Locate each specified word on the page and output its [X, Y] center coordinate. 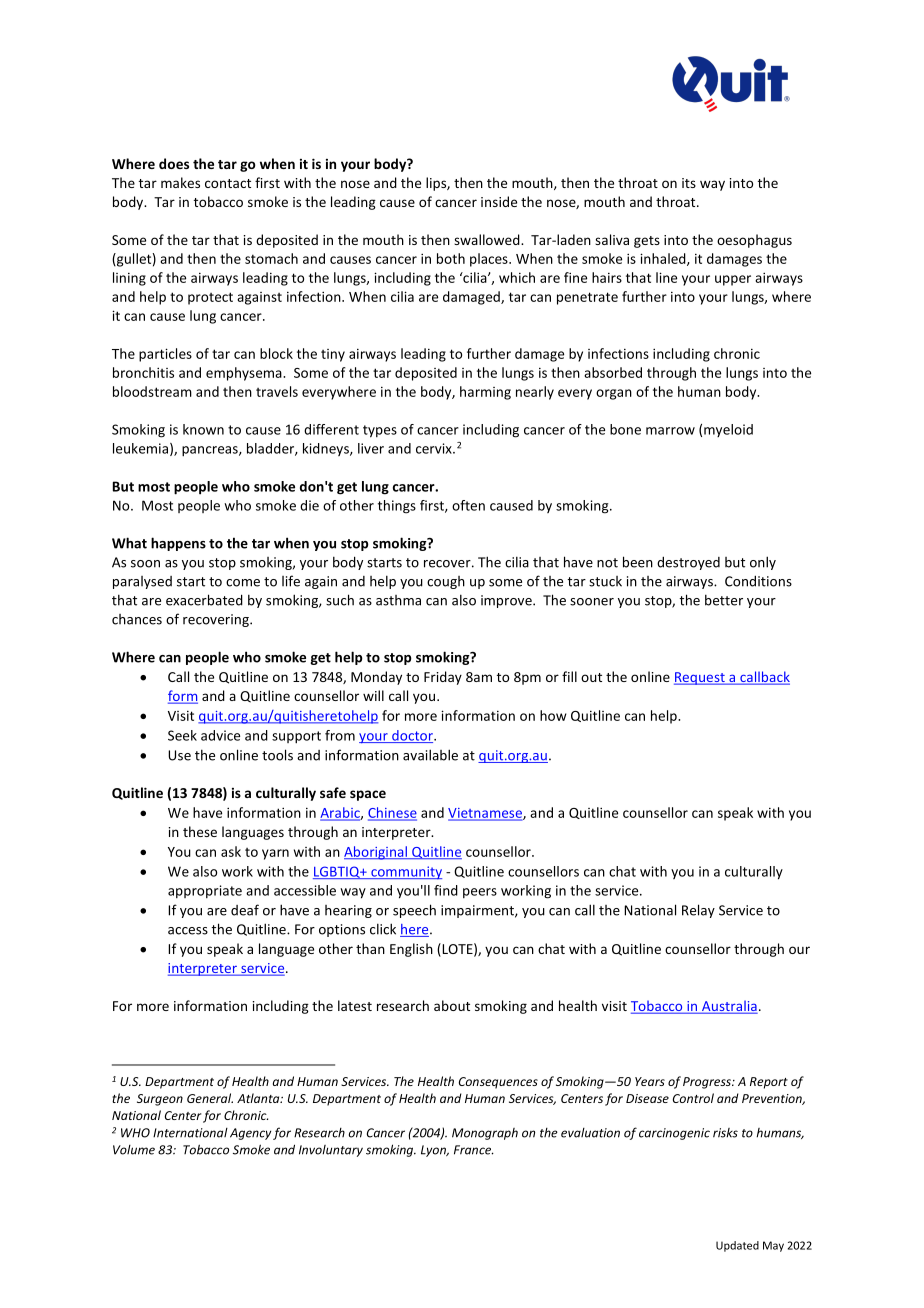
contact [228, 183]
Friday [443, 678]
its [689, 183]
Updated [737, 1246]
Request [700, 678]
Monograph [485, 1134]
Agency [250, 1134]
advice [220, 735]
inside [499, 201]
